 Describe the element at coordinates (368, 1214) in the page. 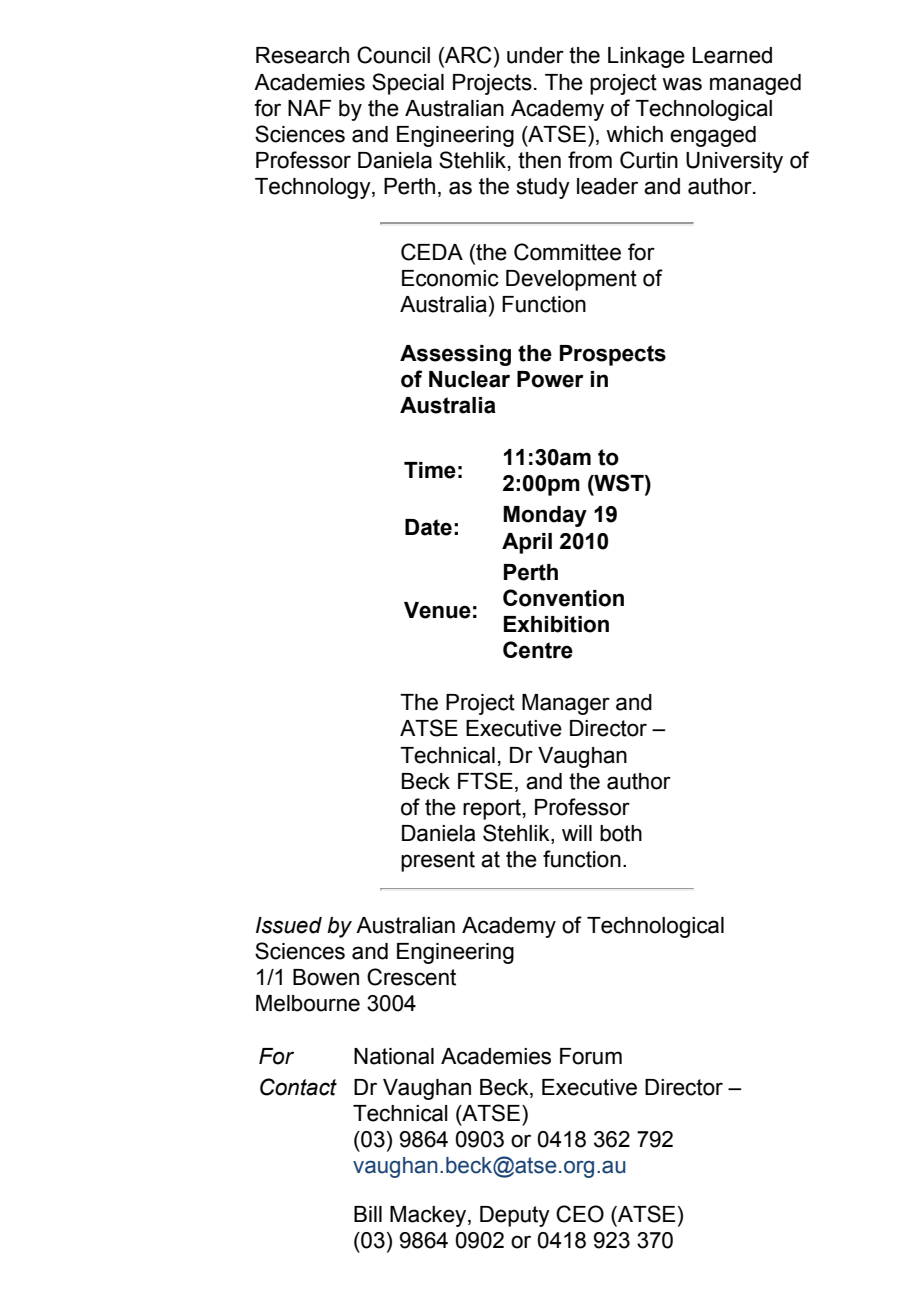

I see `Bill` at that location.
